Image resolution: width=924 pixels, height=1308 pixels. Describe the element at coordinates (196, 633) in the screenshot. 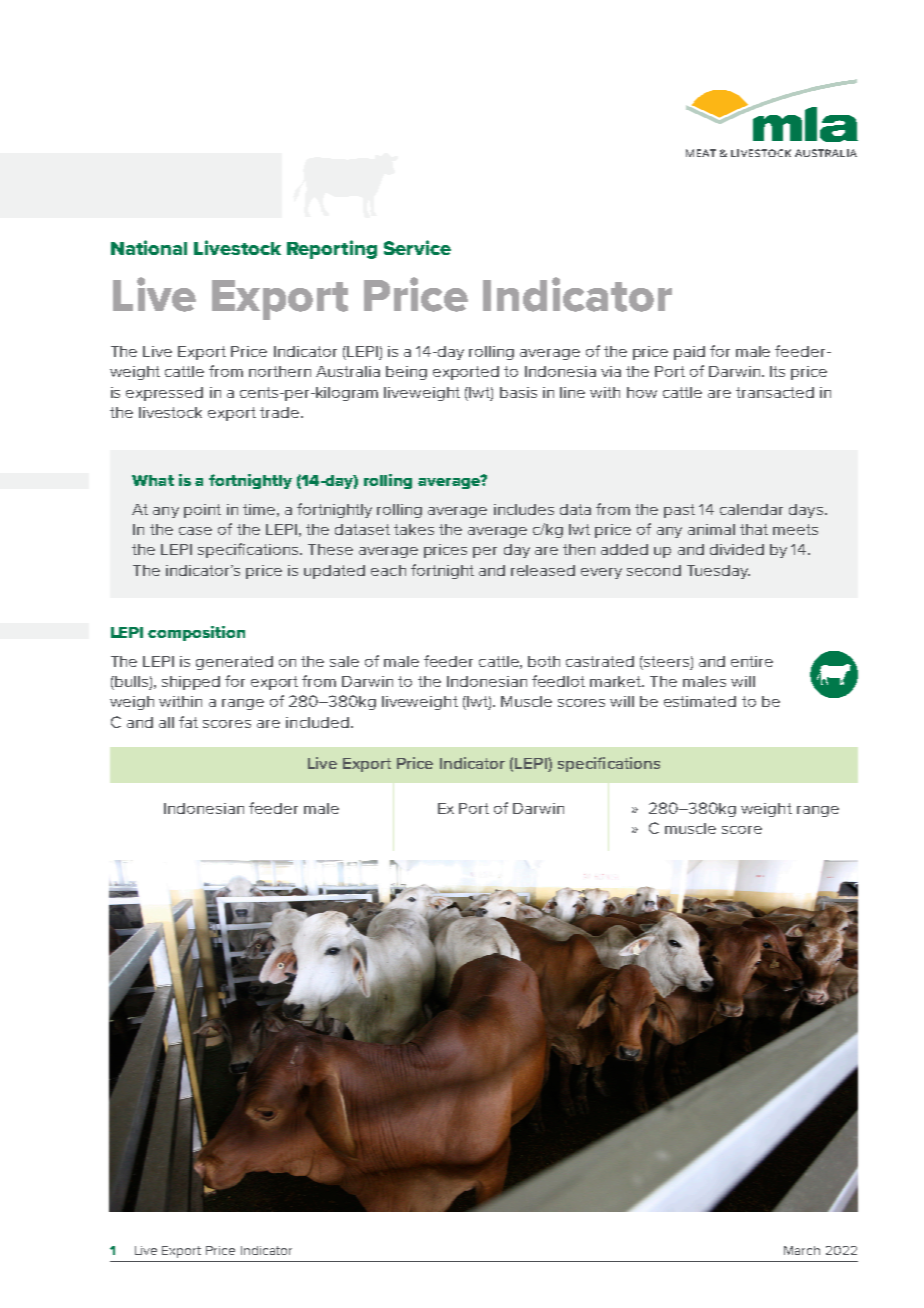

I see `composition` at that location.
